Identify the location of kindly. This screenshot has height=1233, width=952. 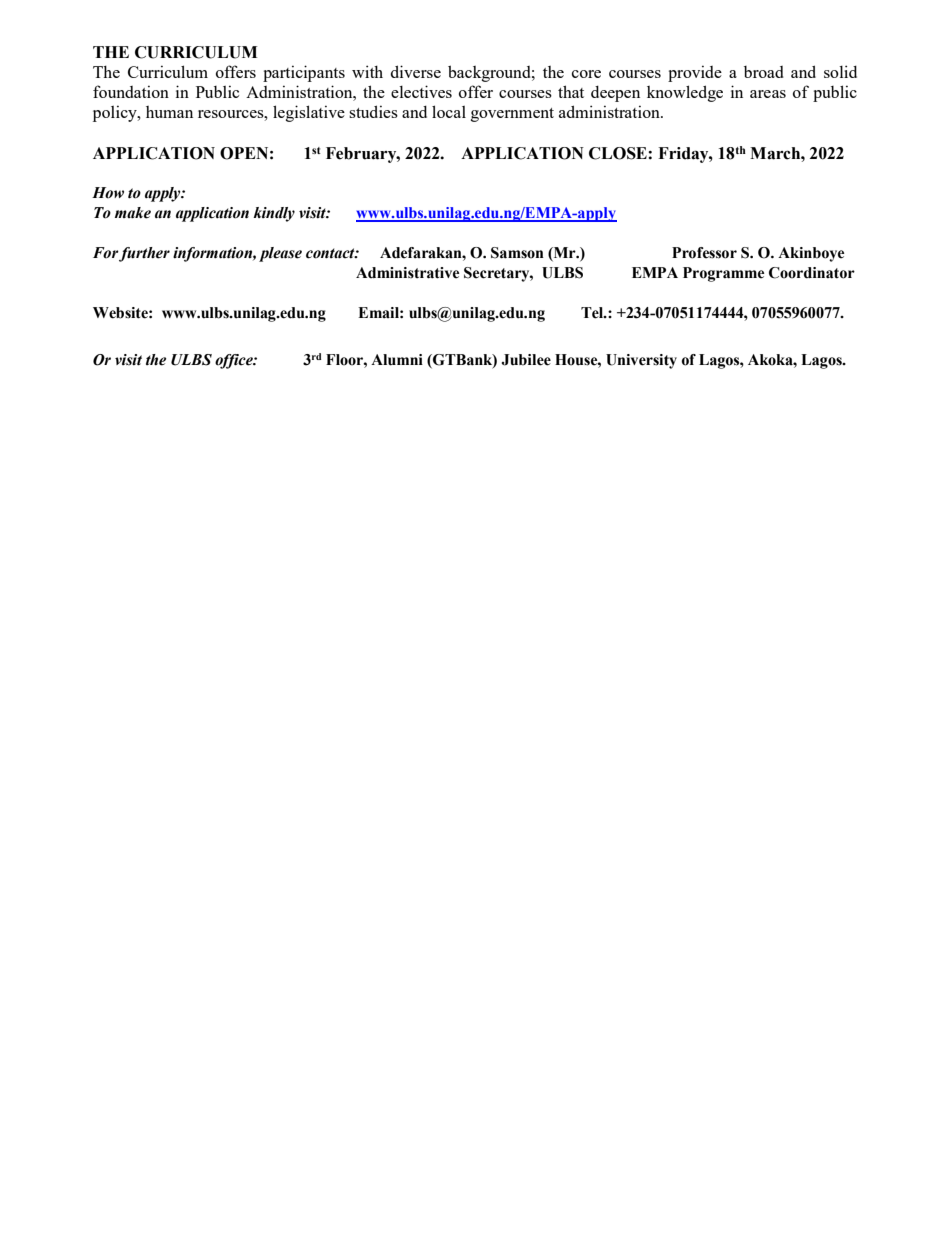
(274, 214).
